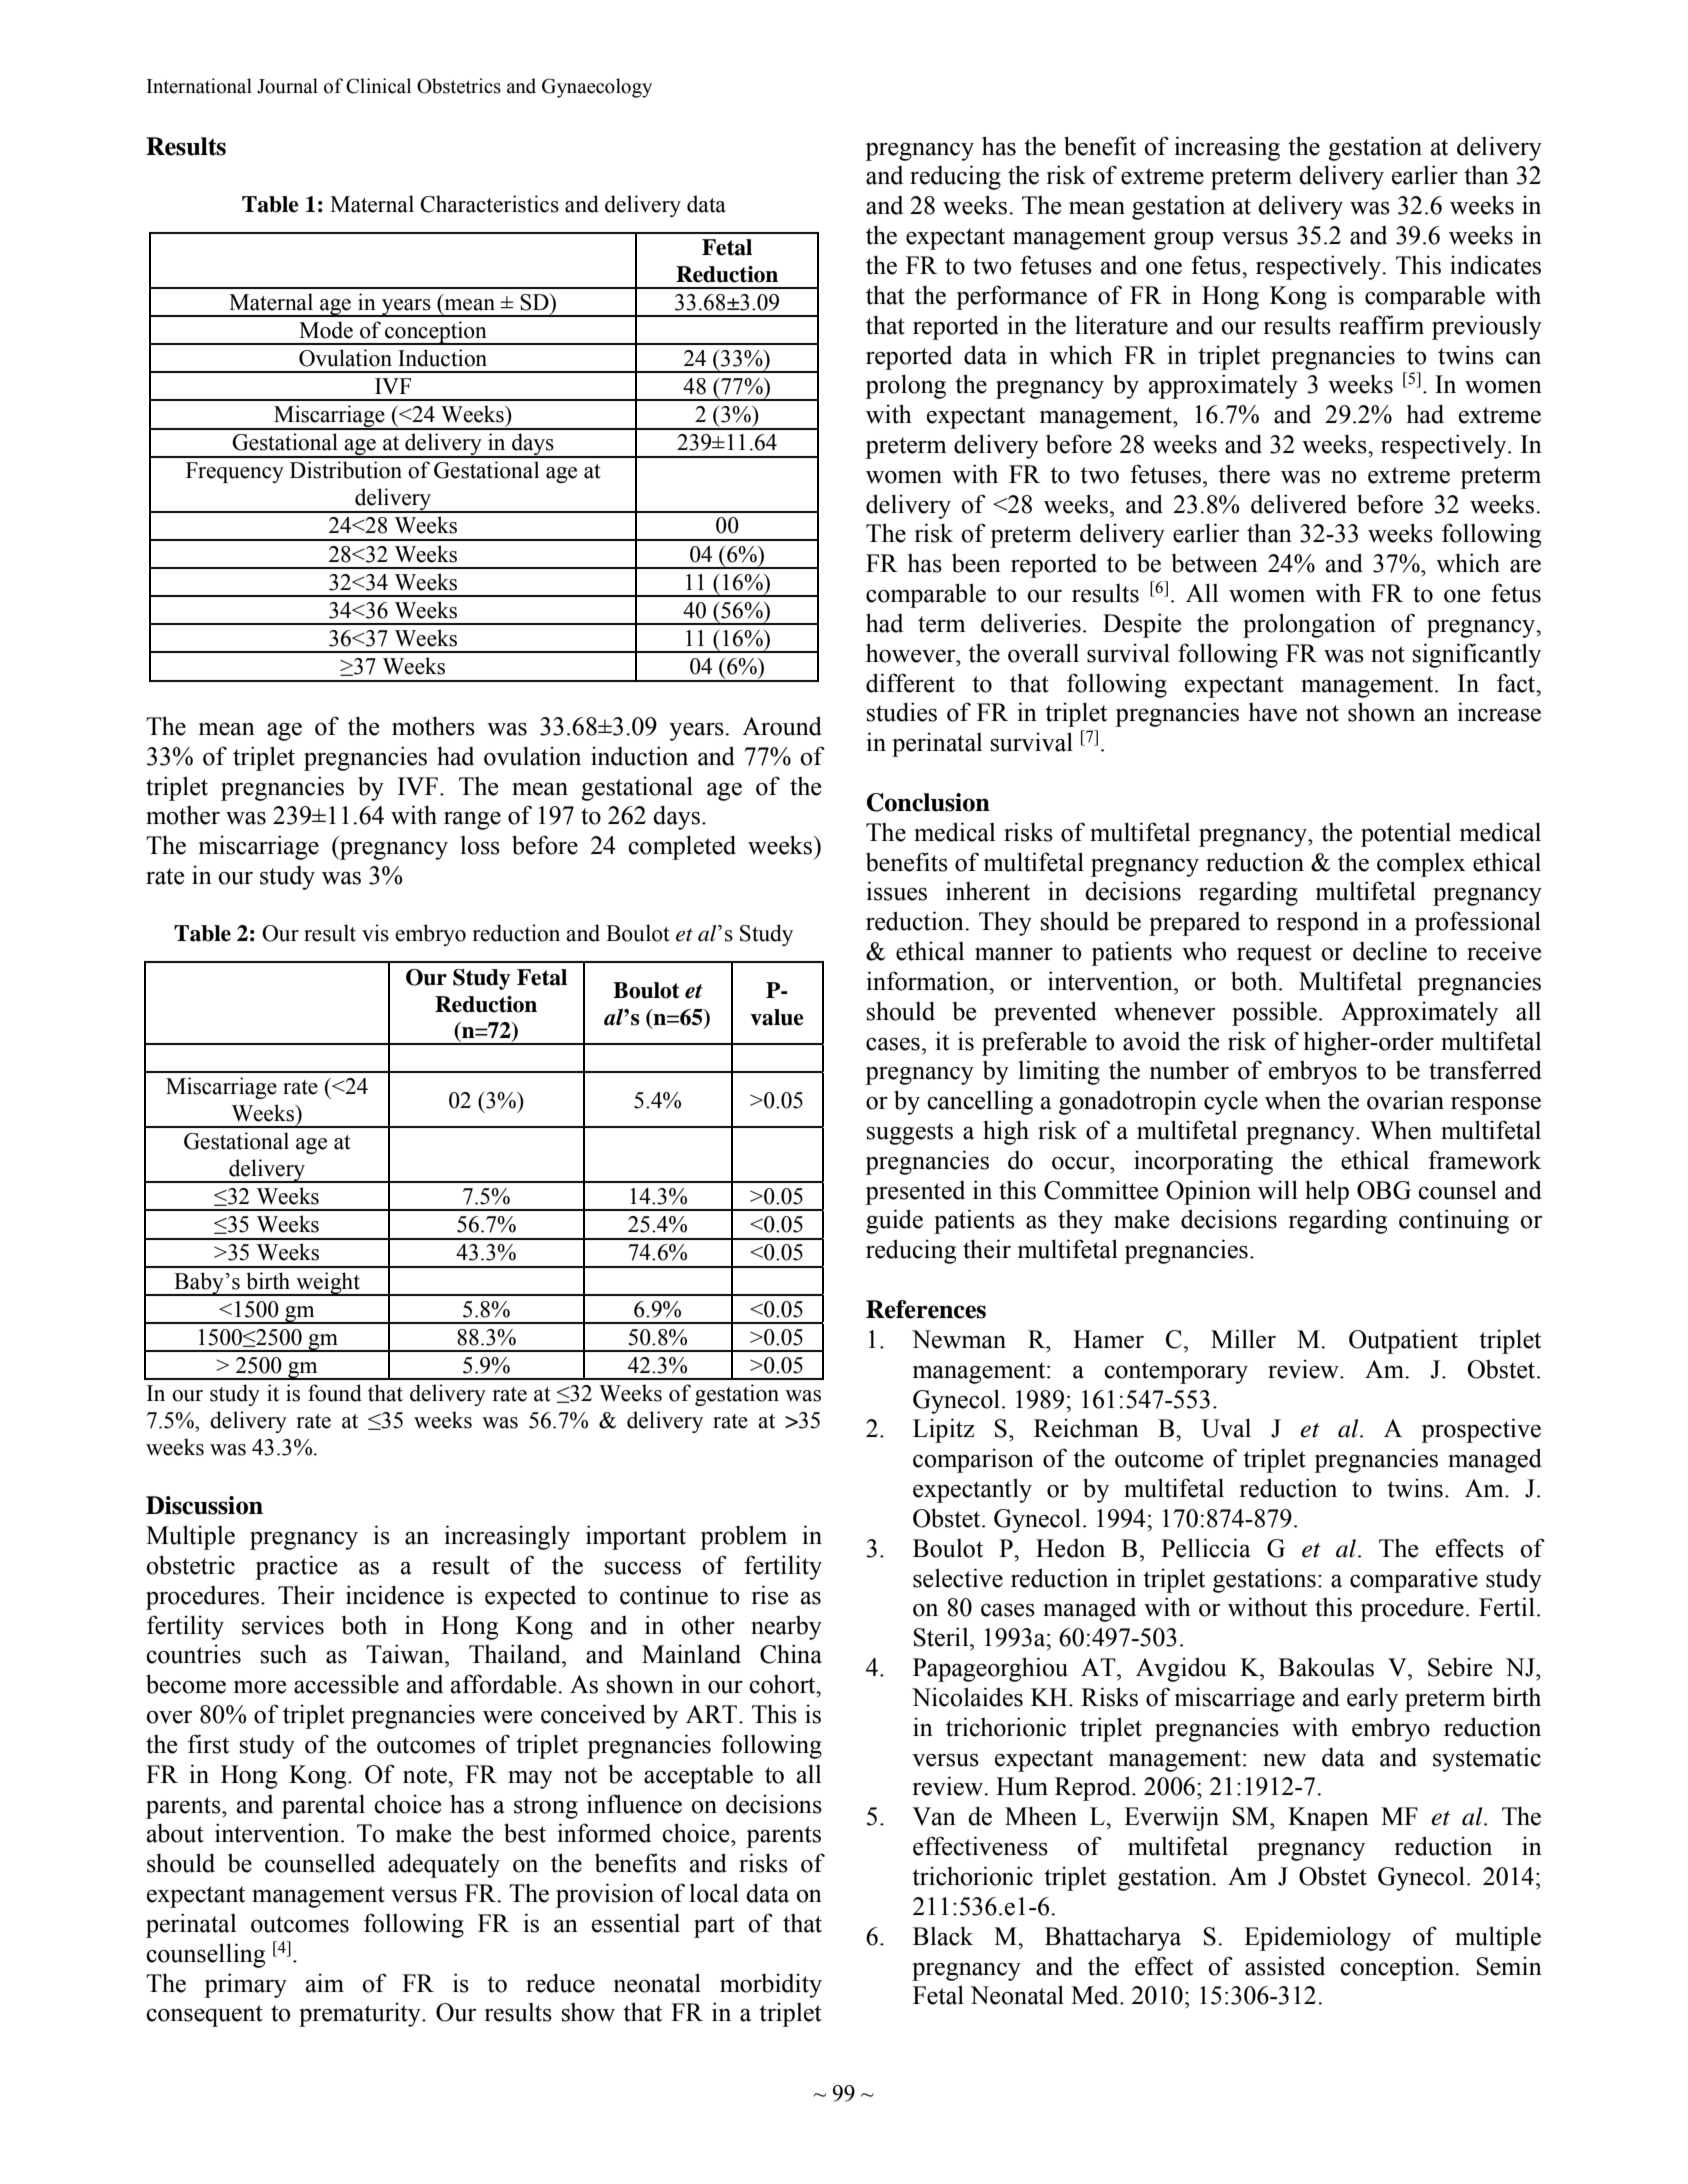 The width and height of the image is (1688, 2184). I want to click on Gynaecology, so click(597, 88).
